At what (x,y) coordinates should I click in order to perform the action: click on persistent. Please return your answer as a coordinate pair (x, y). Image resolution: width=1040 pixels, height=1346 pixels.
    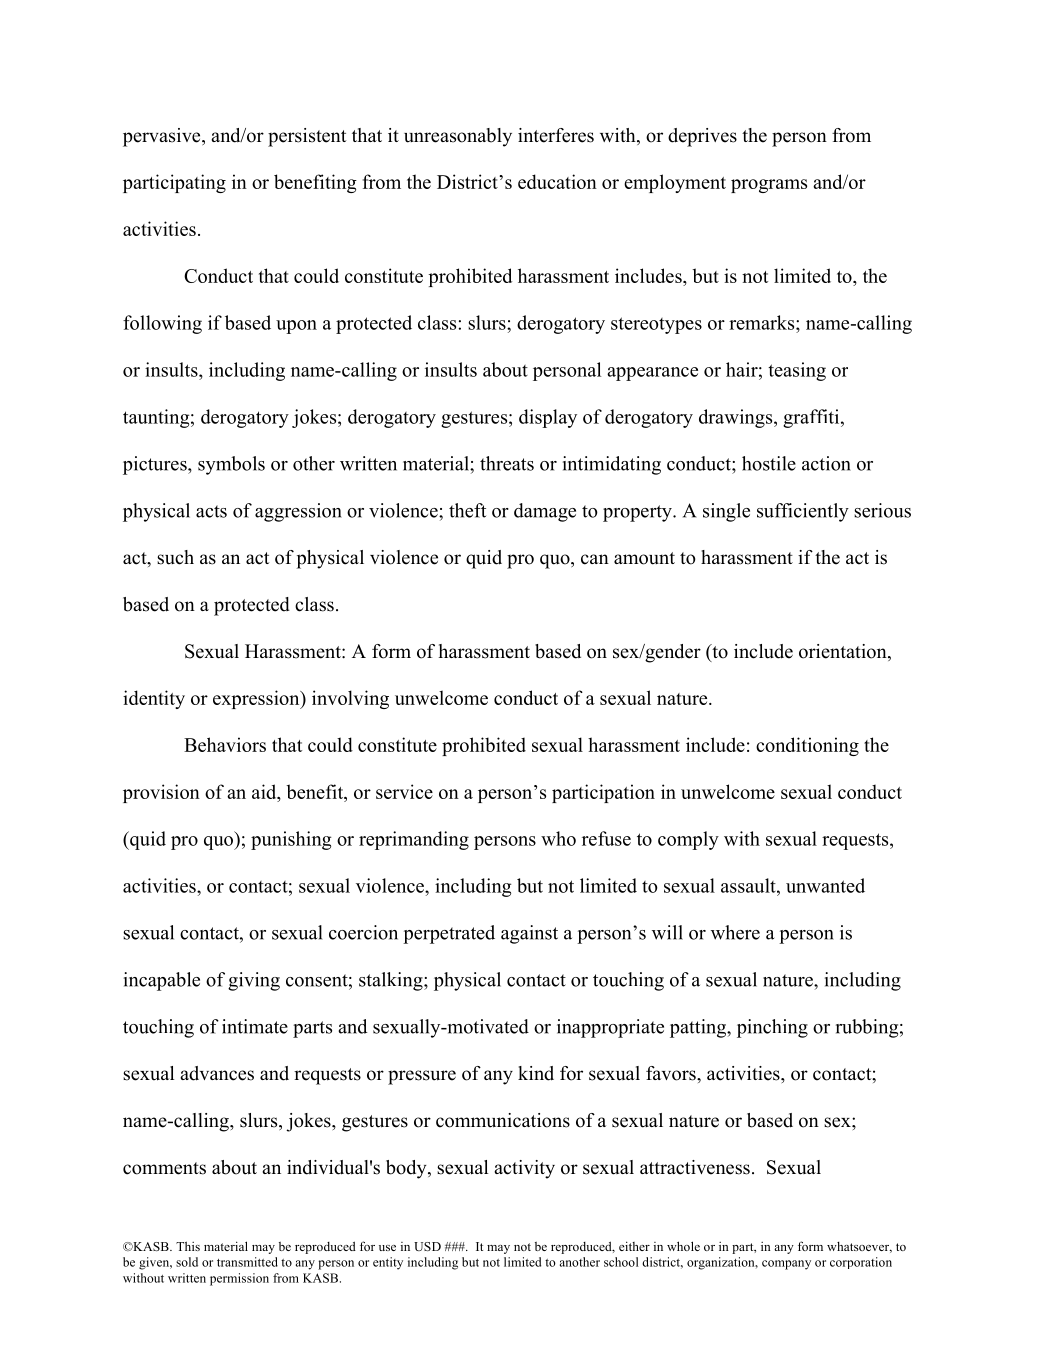
    Looking at the image, I should click on (307, 137).
